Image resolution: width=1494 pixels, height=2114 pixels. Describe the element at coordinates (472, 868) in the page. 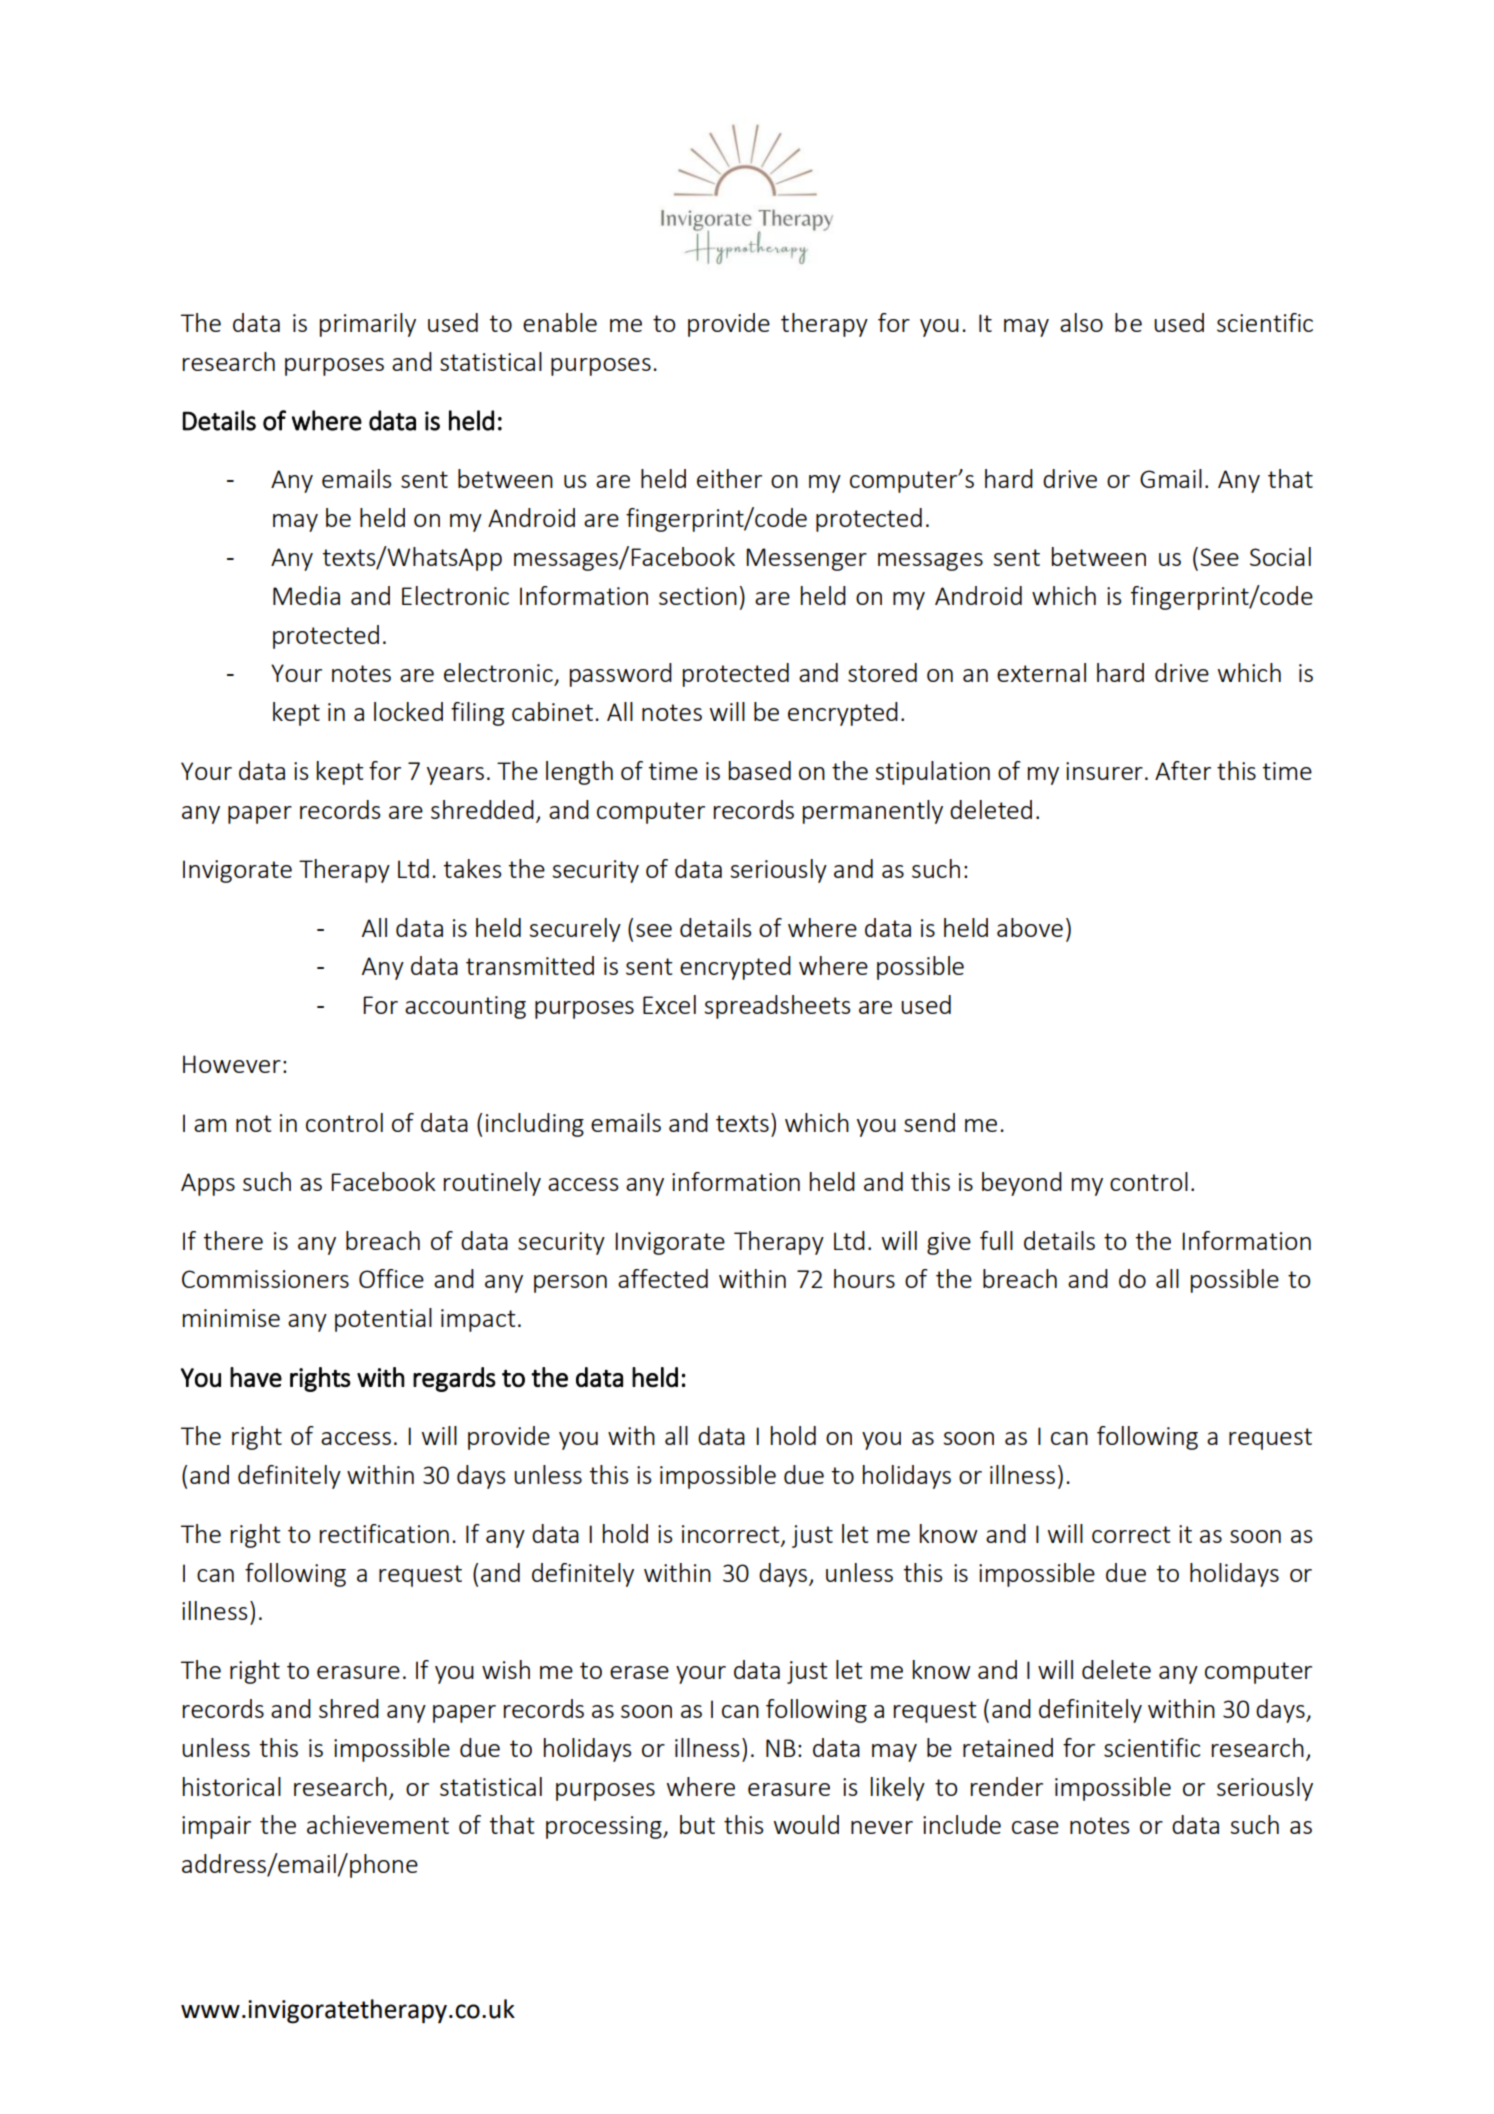

I see `takes` at that location.
